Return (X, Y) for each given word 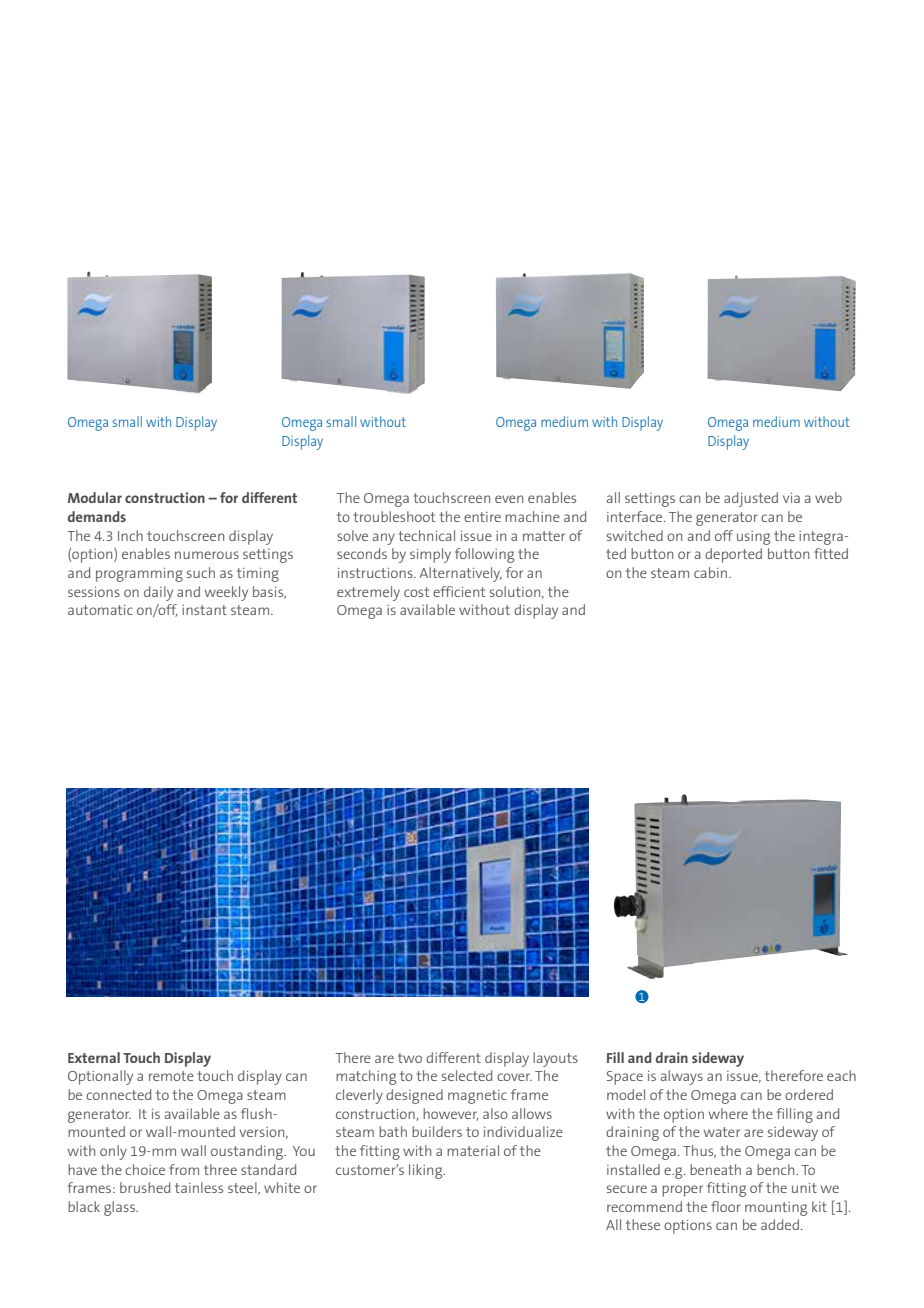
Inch (130, 535)
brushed (145, 1187)
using (753, 538)
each (841, 1075)
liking (427, 1171)
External (94, 1057)
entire (482, 517)
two (410, 1058)
